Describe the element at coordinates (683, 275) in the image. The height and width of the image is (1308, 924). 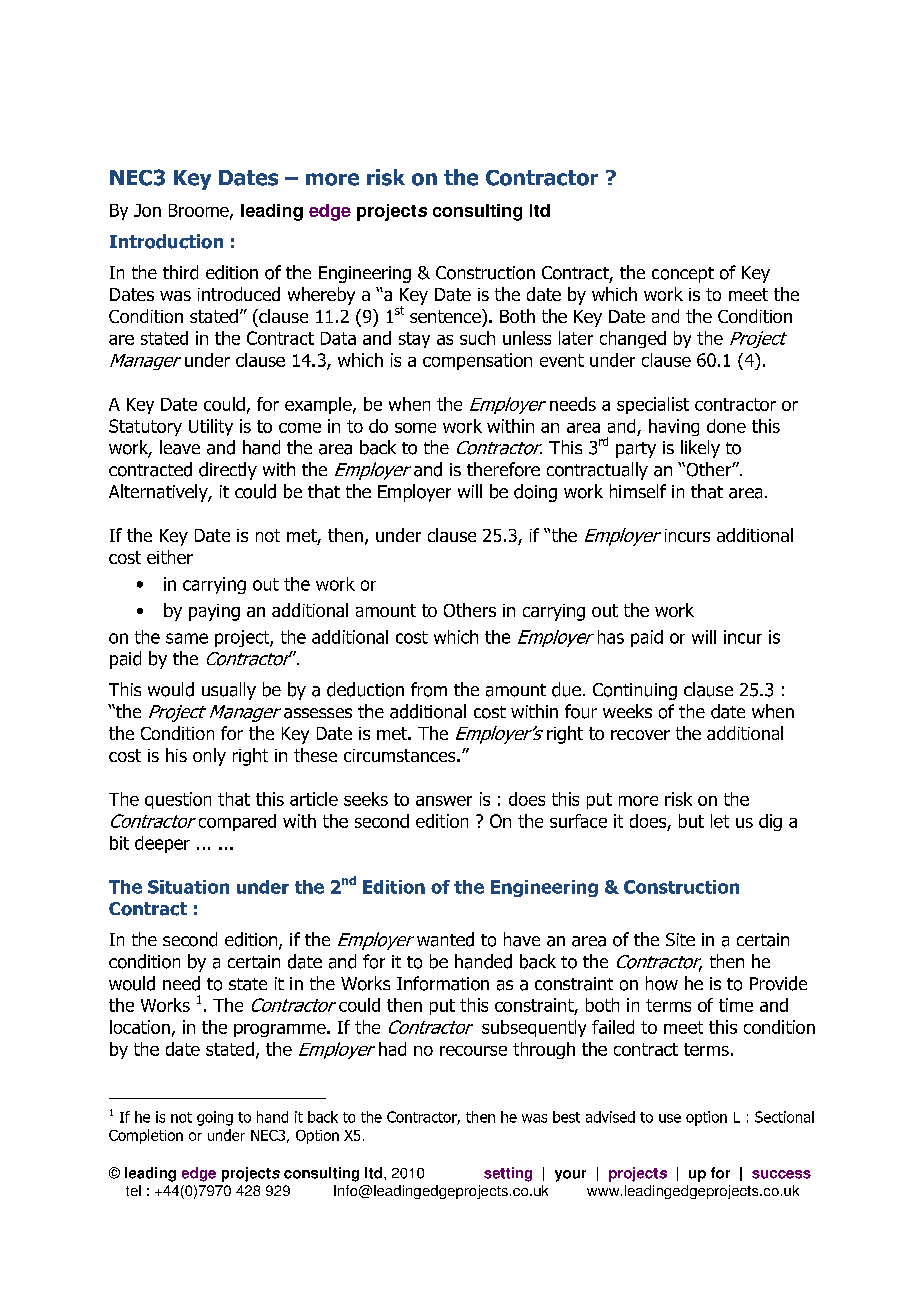
I see `concept` at that location.
